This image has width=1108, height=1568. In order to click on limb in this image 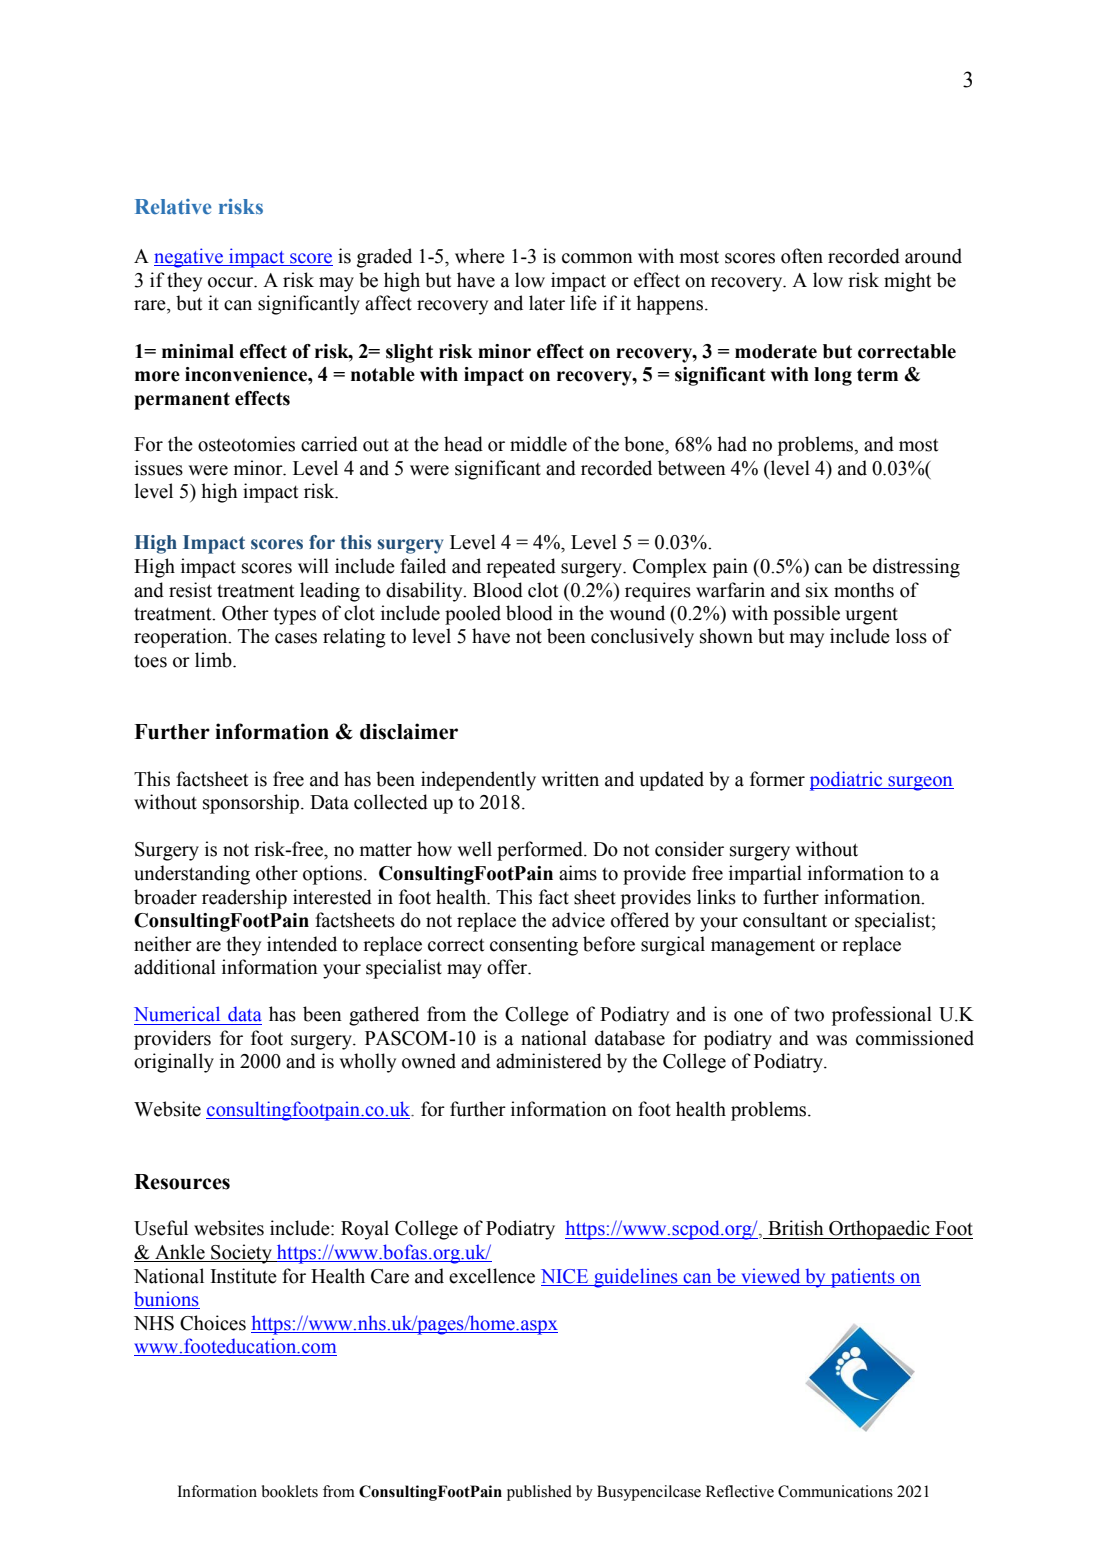, I will do `click(214, 660)`.
